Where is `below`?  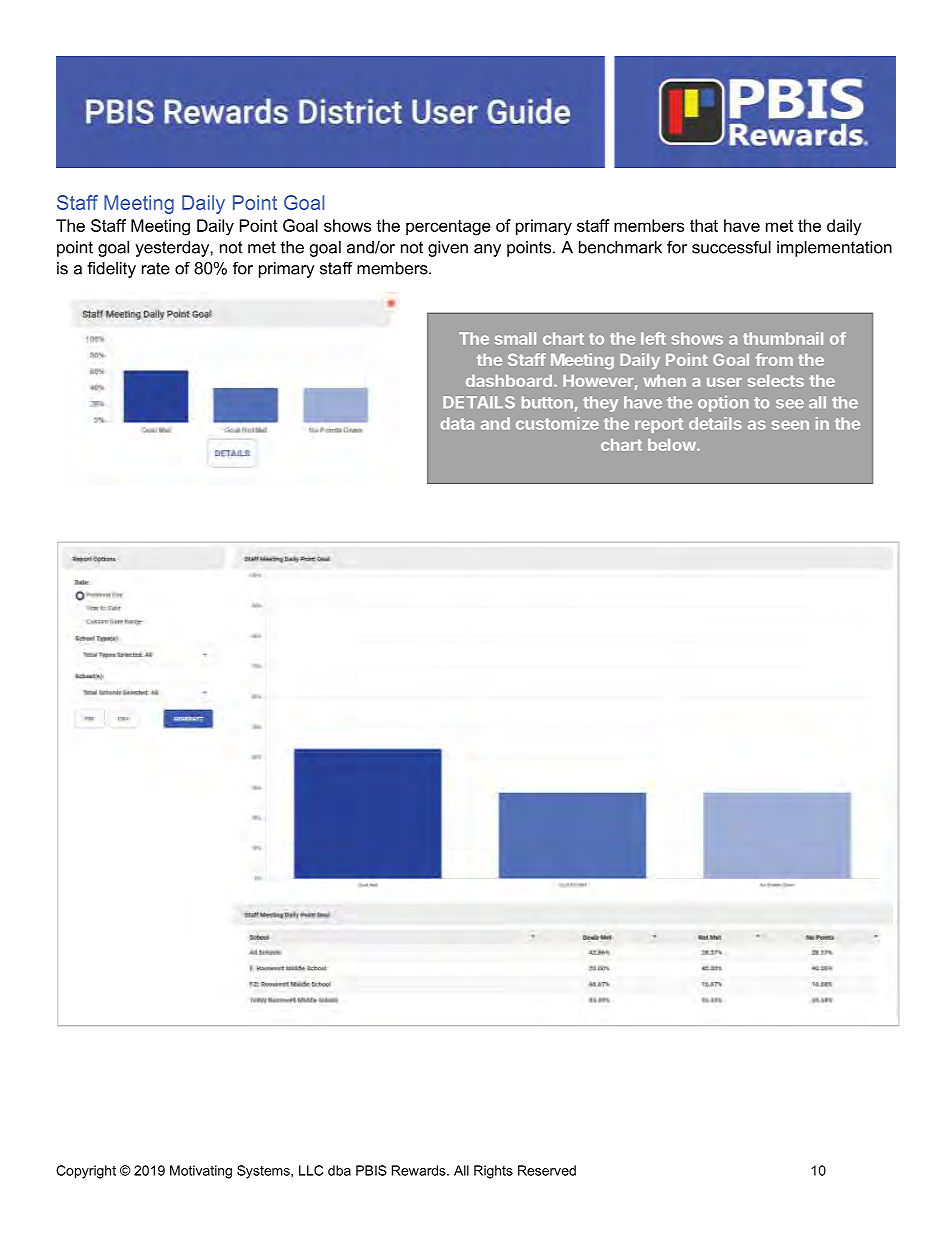 below is located at coordinates (673, 445).
